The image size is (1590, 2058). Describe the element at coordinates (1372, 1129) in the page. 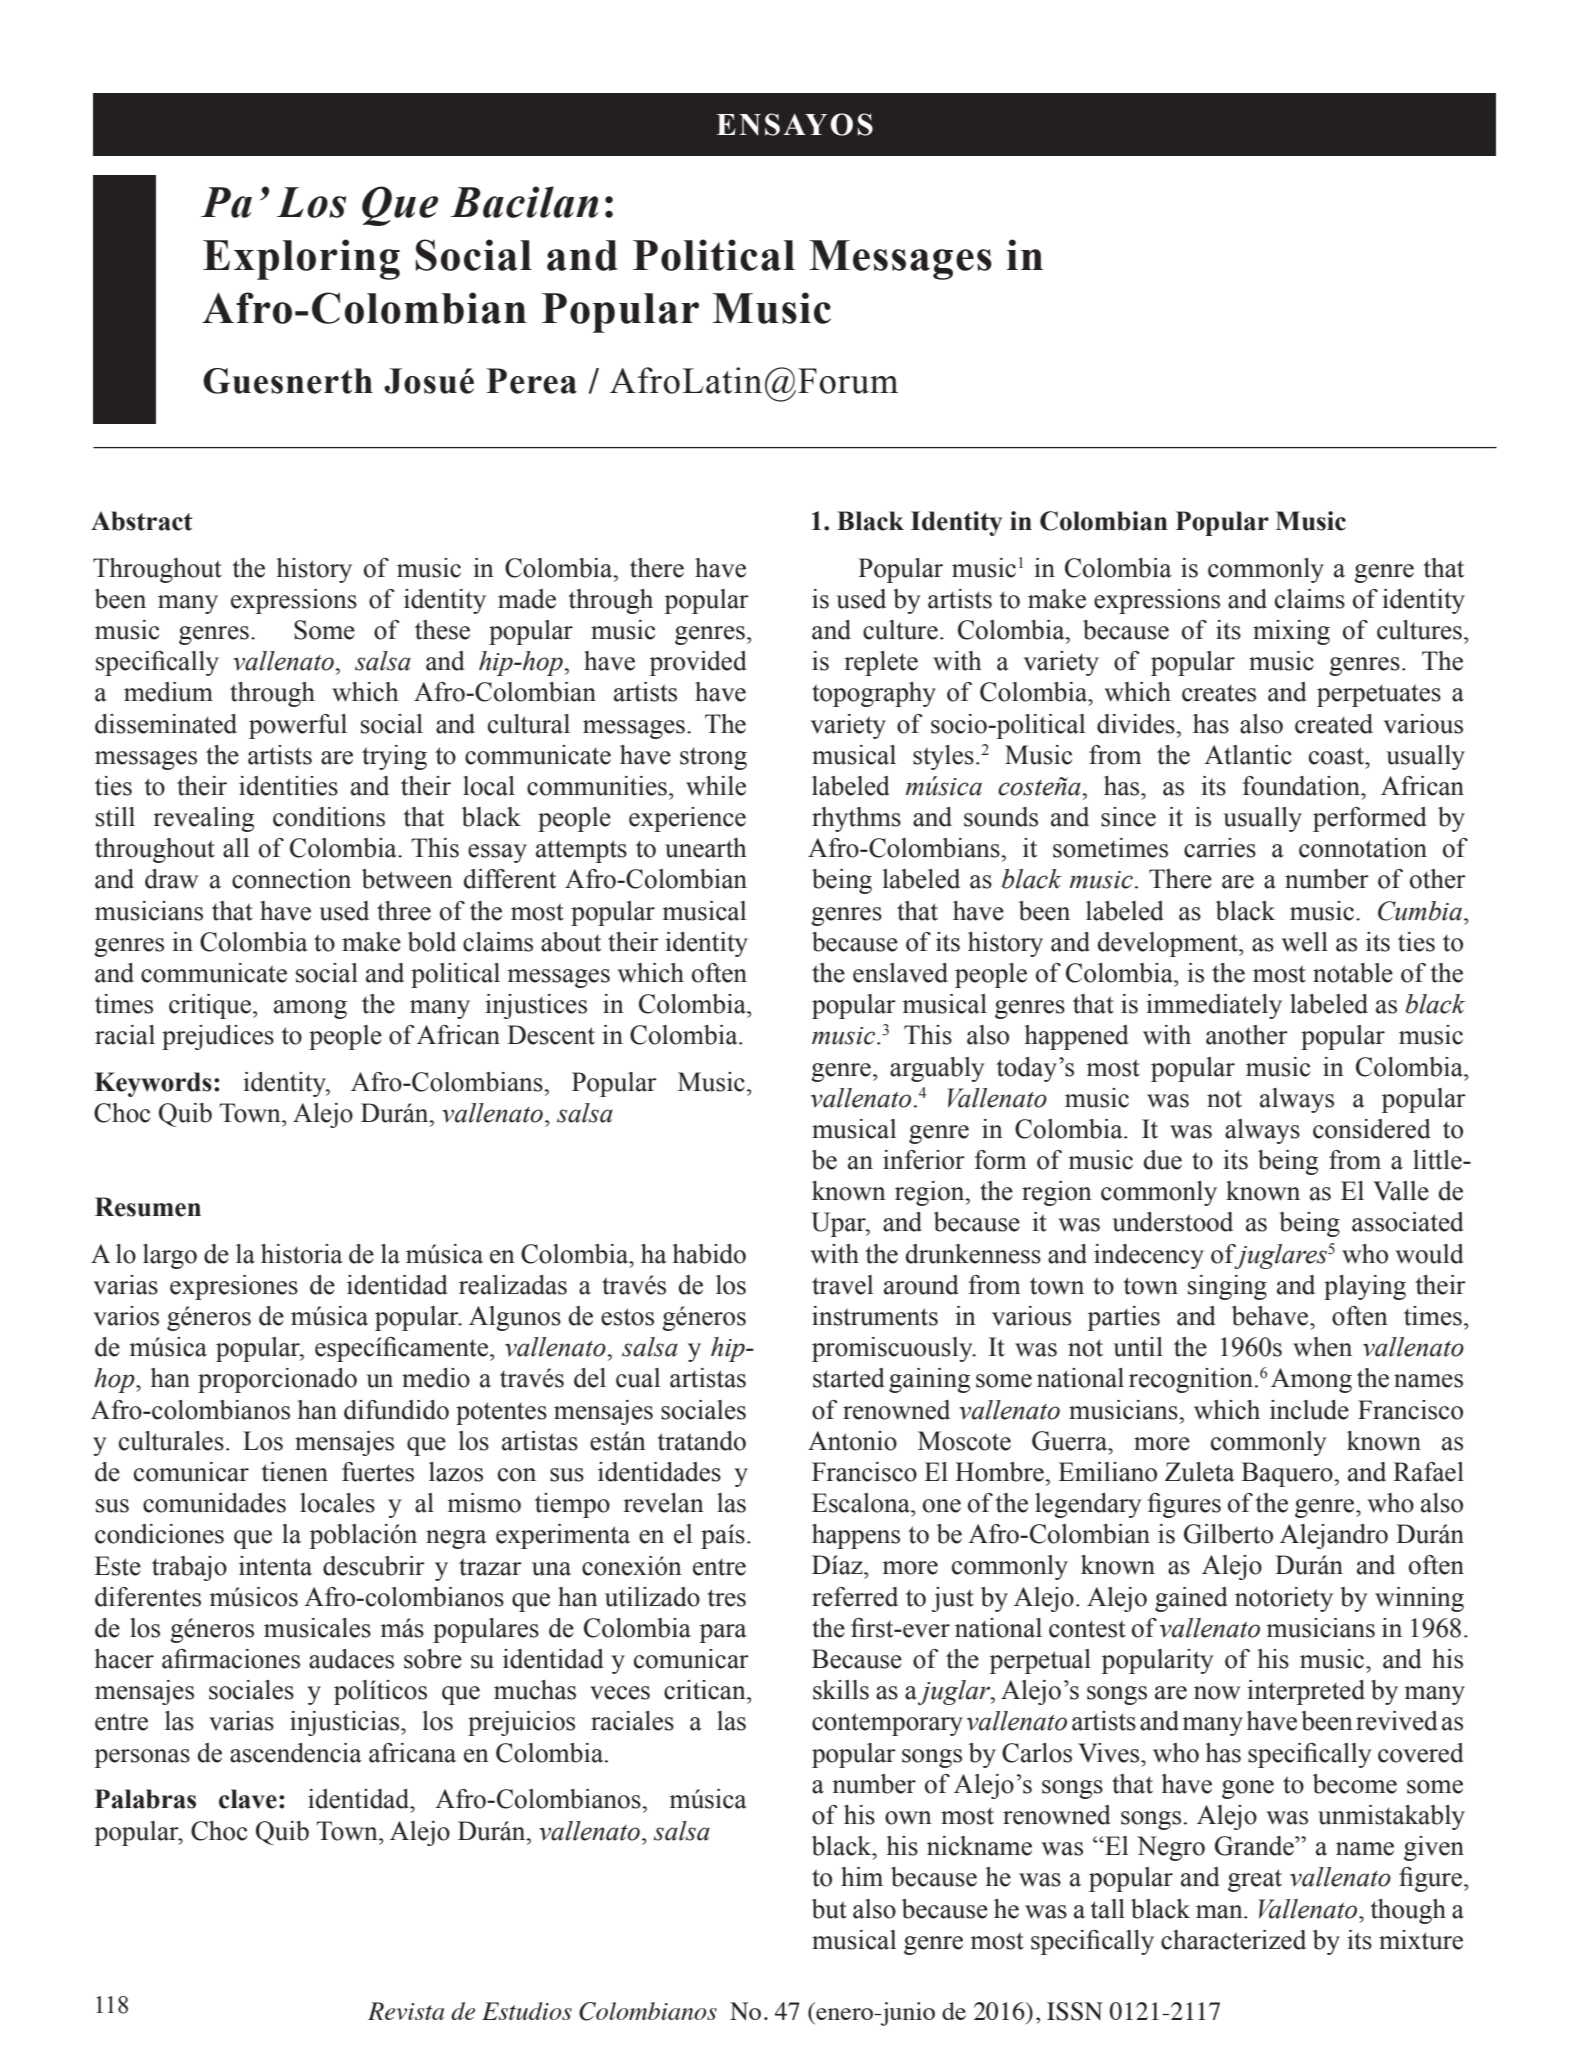

I see `considered` at that location.
